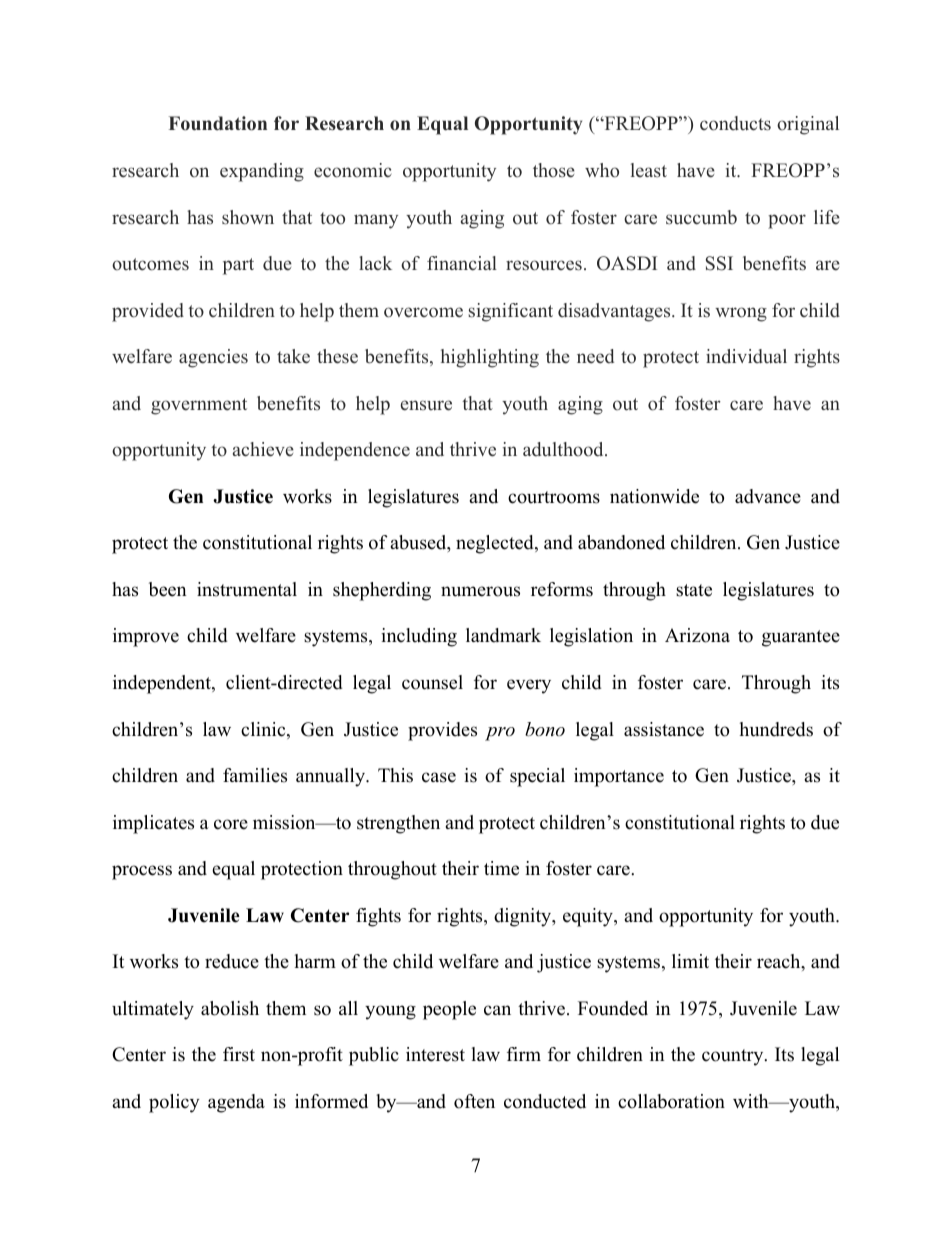  Describe the element at coordinates (239, 1054) in the screenshot. I see `first` at that location.
